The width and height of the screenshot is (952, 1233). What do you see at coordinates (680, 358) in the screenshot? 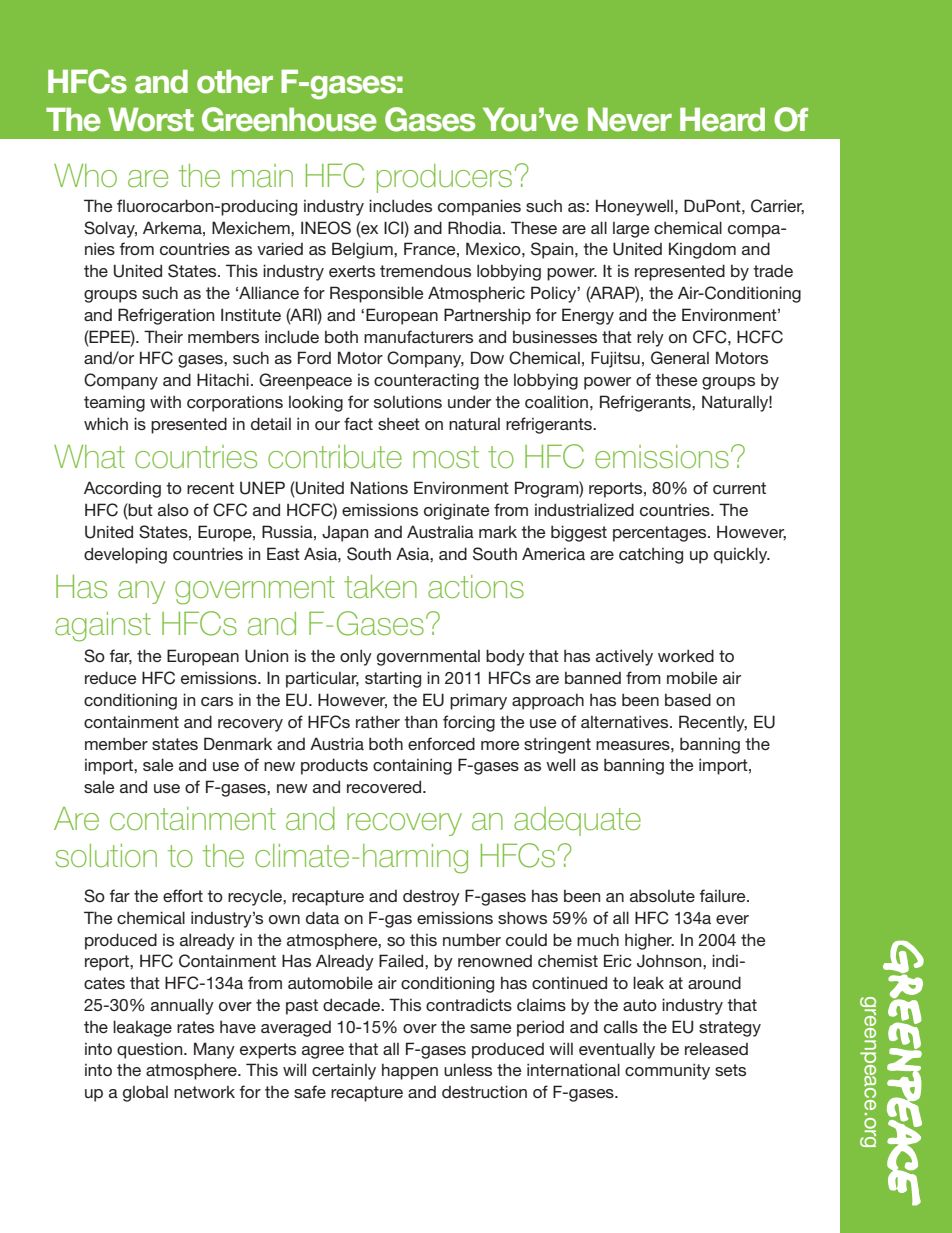
I see `General` at bounding box center [680, 358].
